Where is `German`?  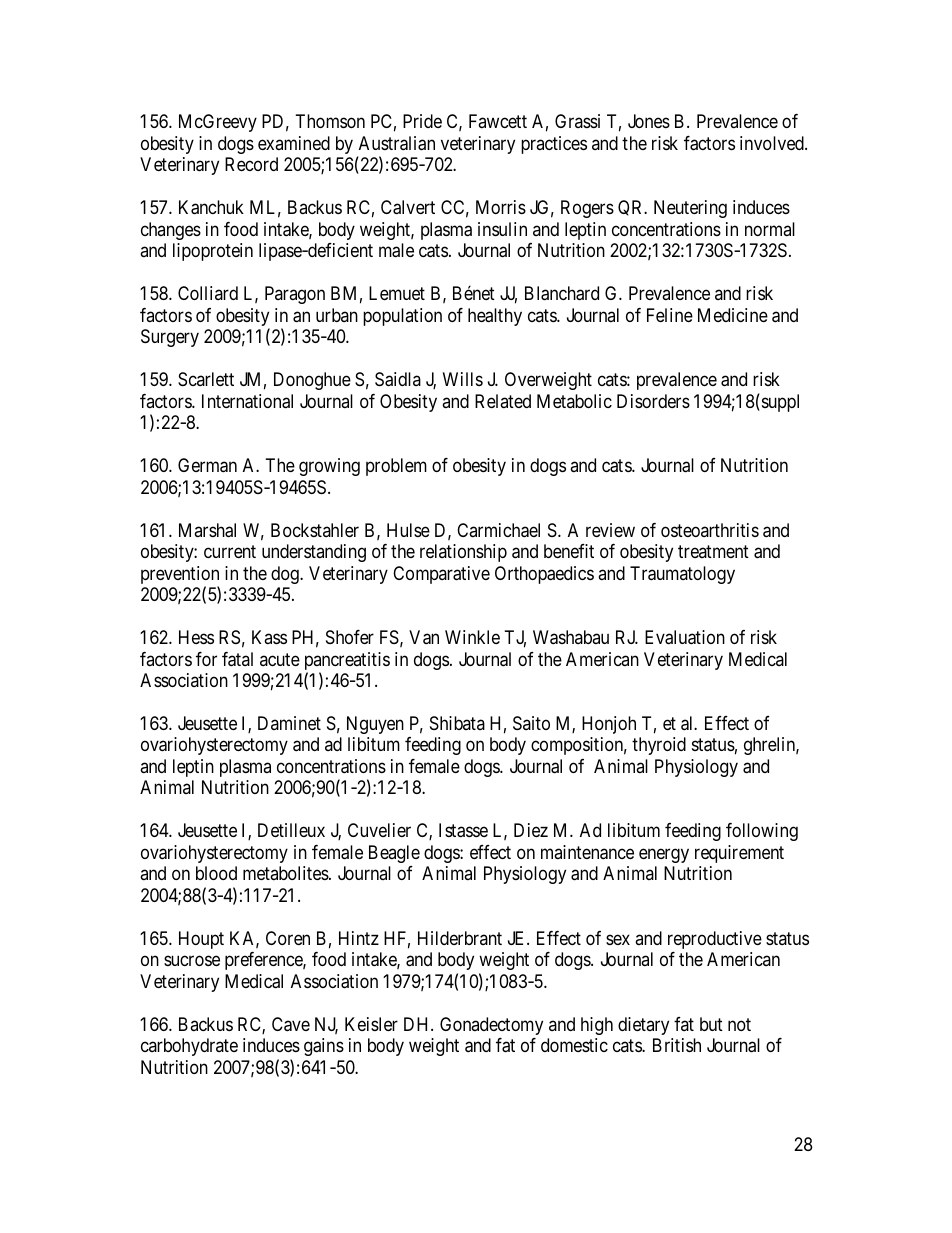 German is located at coordinates (207, 465).
